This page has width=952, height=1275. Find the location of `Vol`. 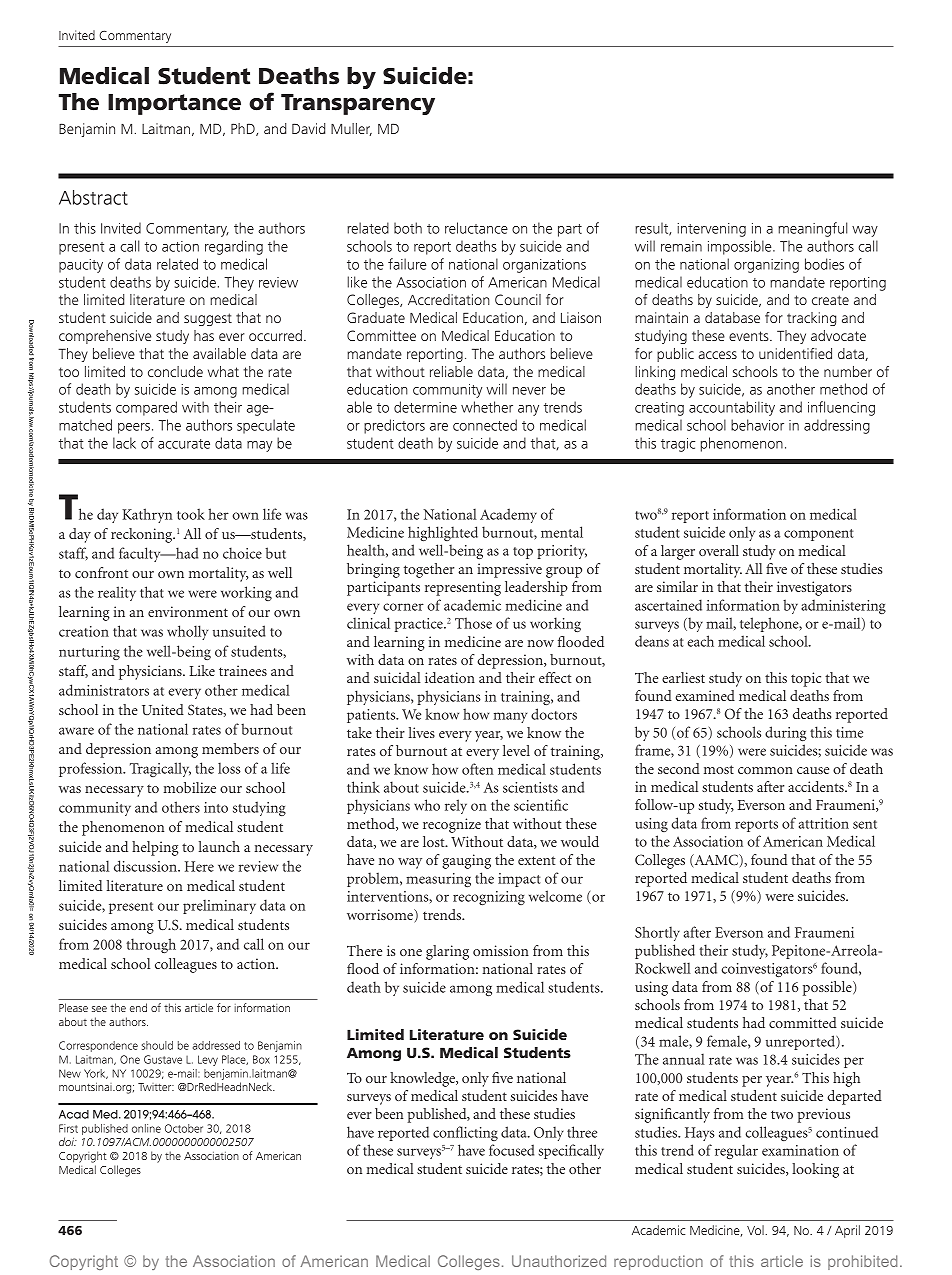

Vol is located at coordinates (756, 1230).
